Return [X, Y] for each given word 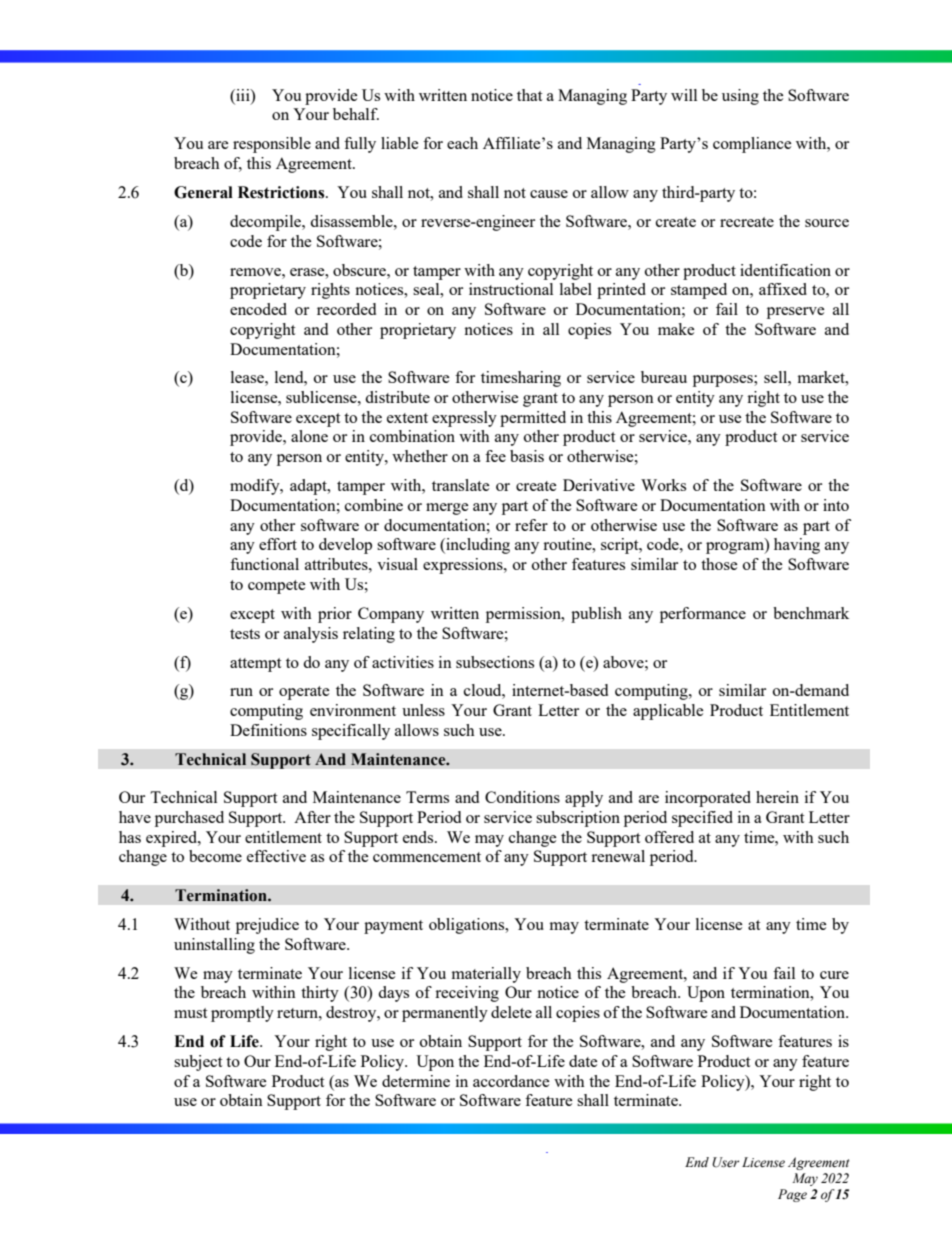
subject [198, 1063]
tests [245, 634]
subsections [495, 662]
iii [243, 95]
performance [703, 615]
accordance [511, 1081]
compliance [752, 145]
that [529, 95]
